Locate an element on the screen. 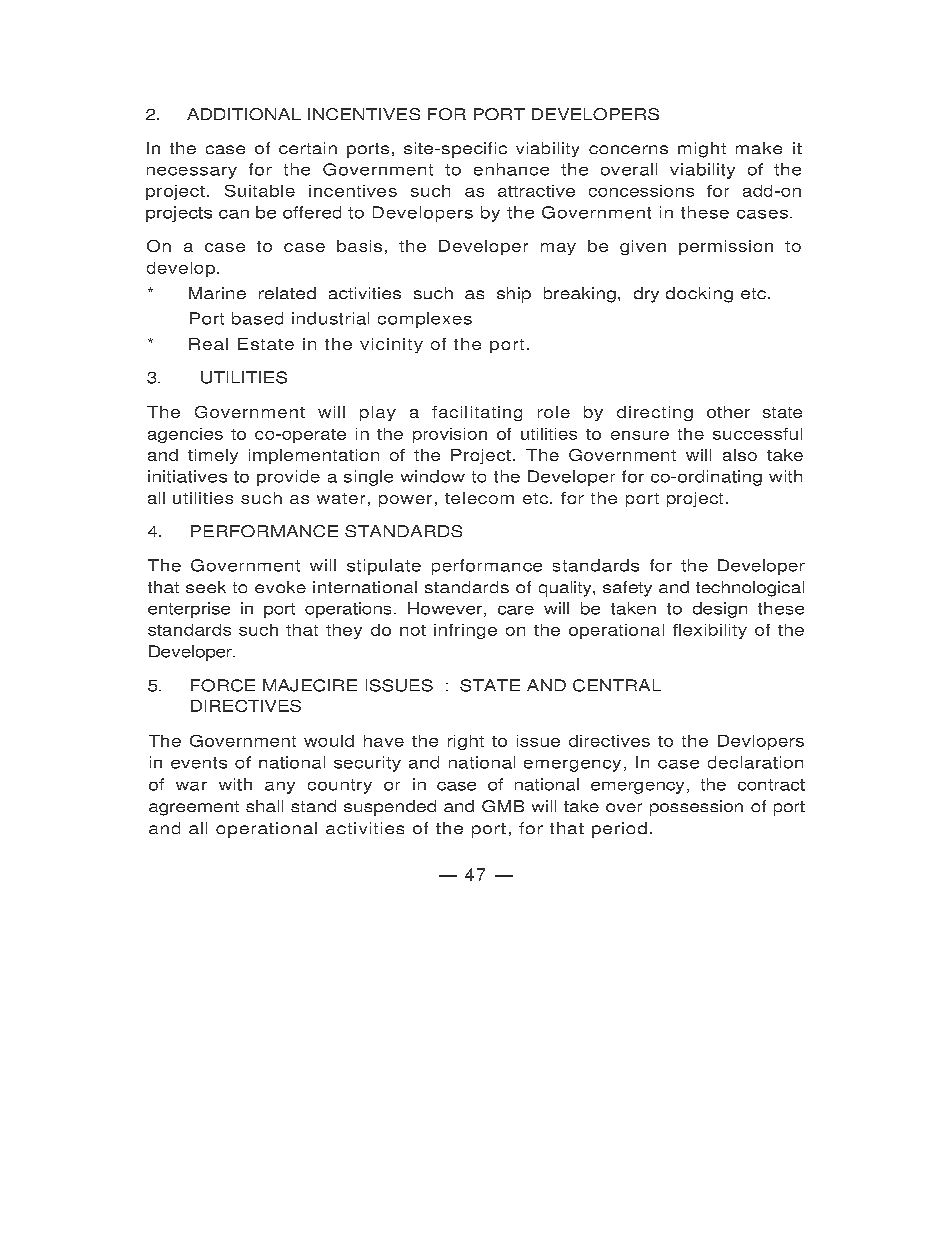  docking is located at coordinates (699, 295).
